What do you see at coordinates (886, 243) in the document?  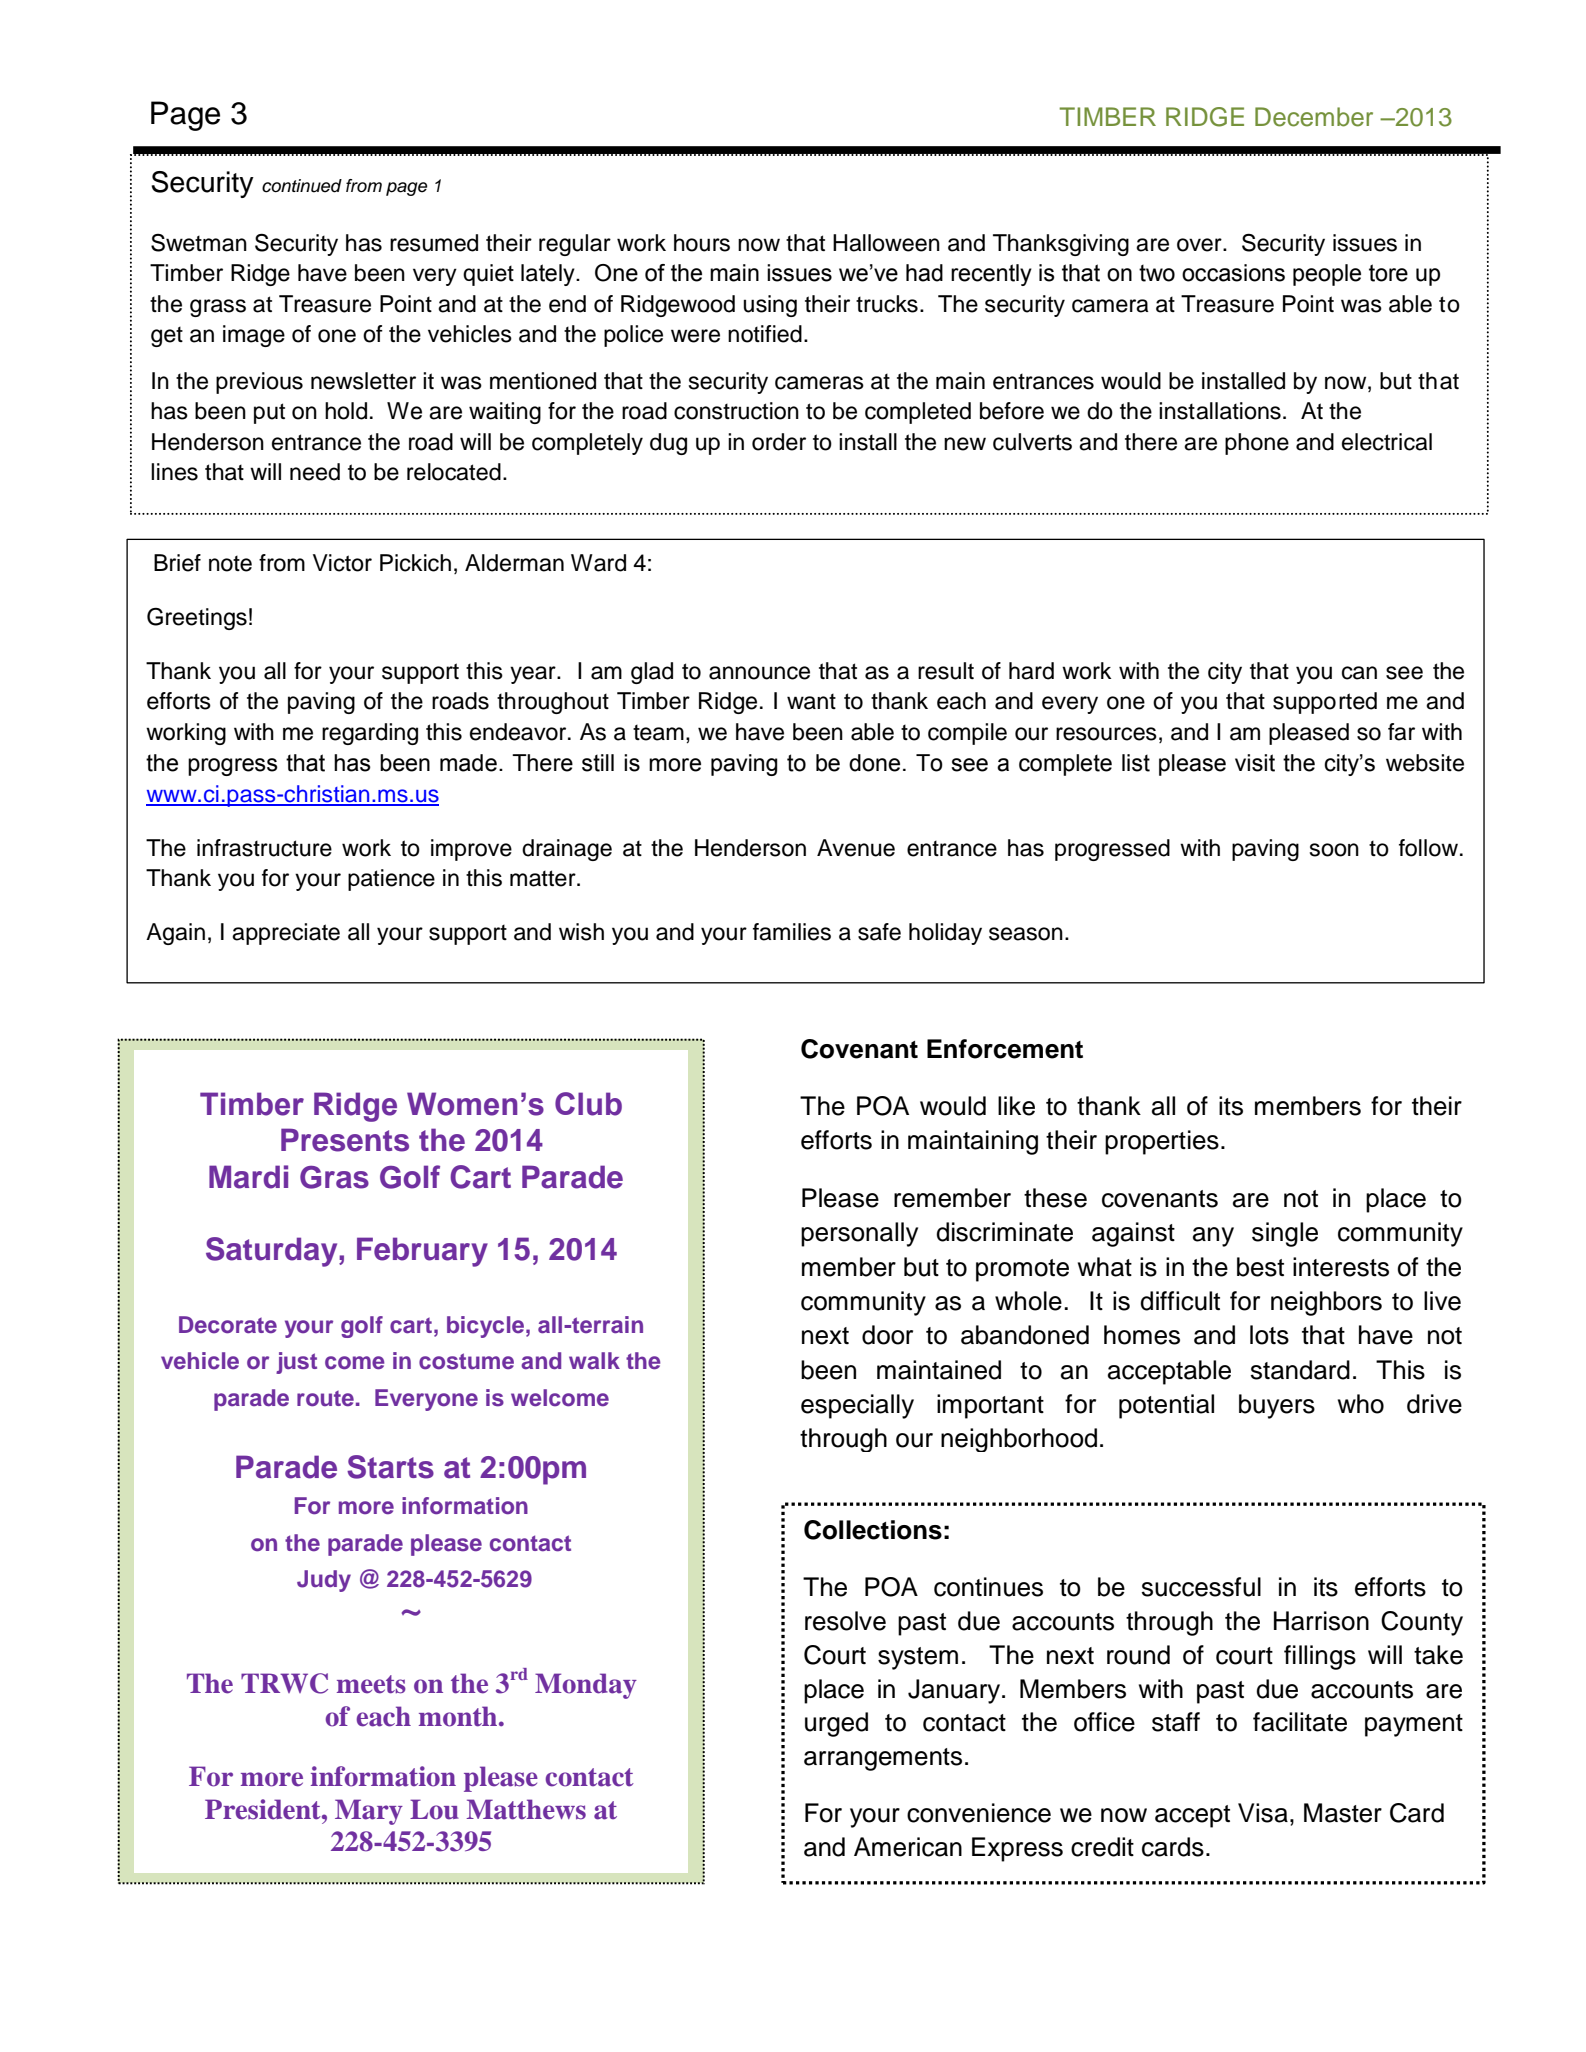 I see `Halloween` at bounding box center [886, 243].
